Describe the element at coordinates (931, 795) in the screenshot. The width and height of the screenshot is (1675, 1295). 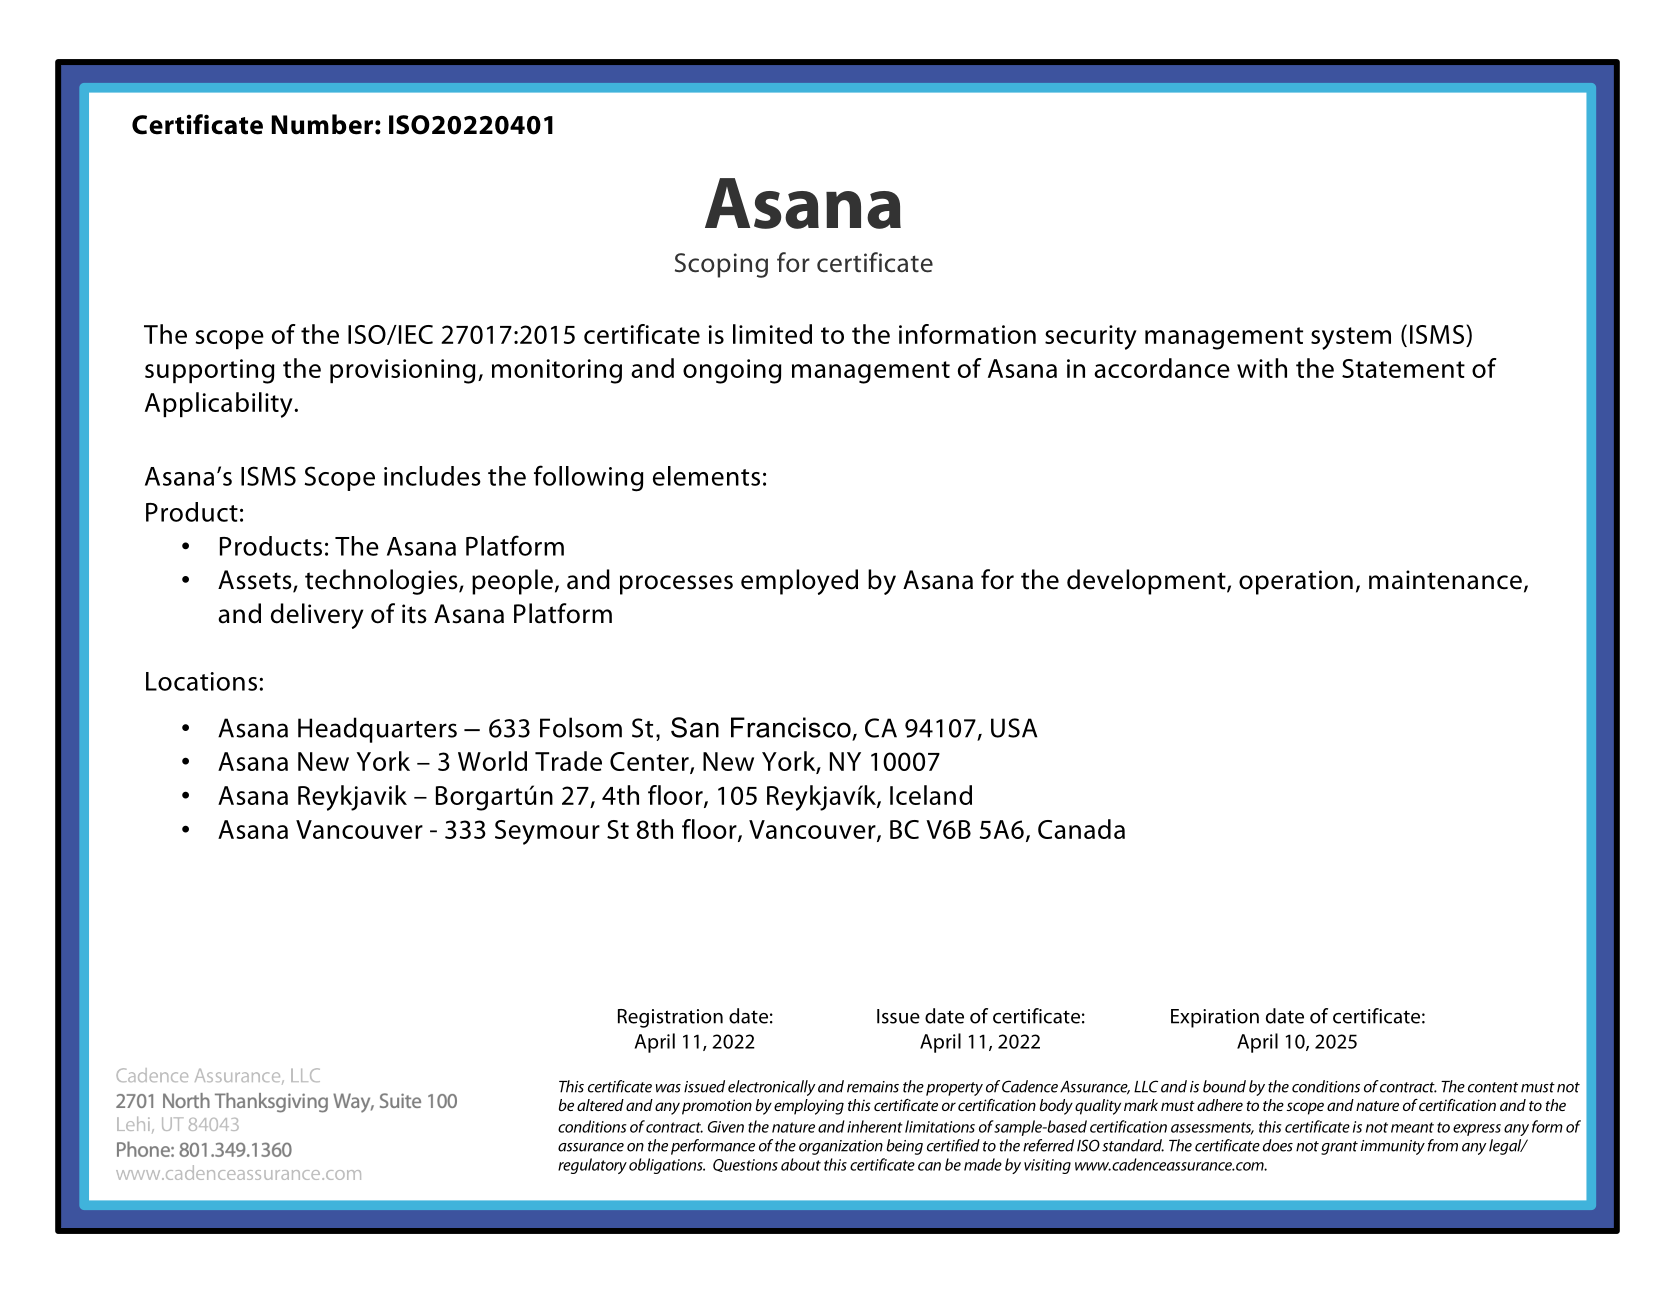
I see `Iceland` at that location.
